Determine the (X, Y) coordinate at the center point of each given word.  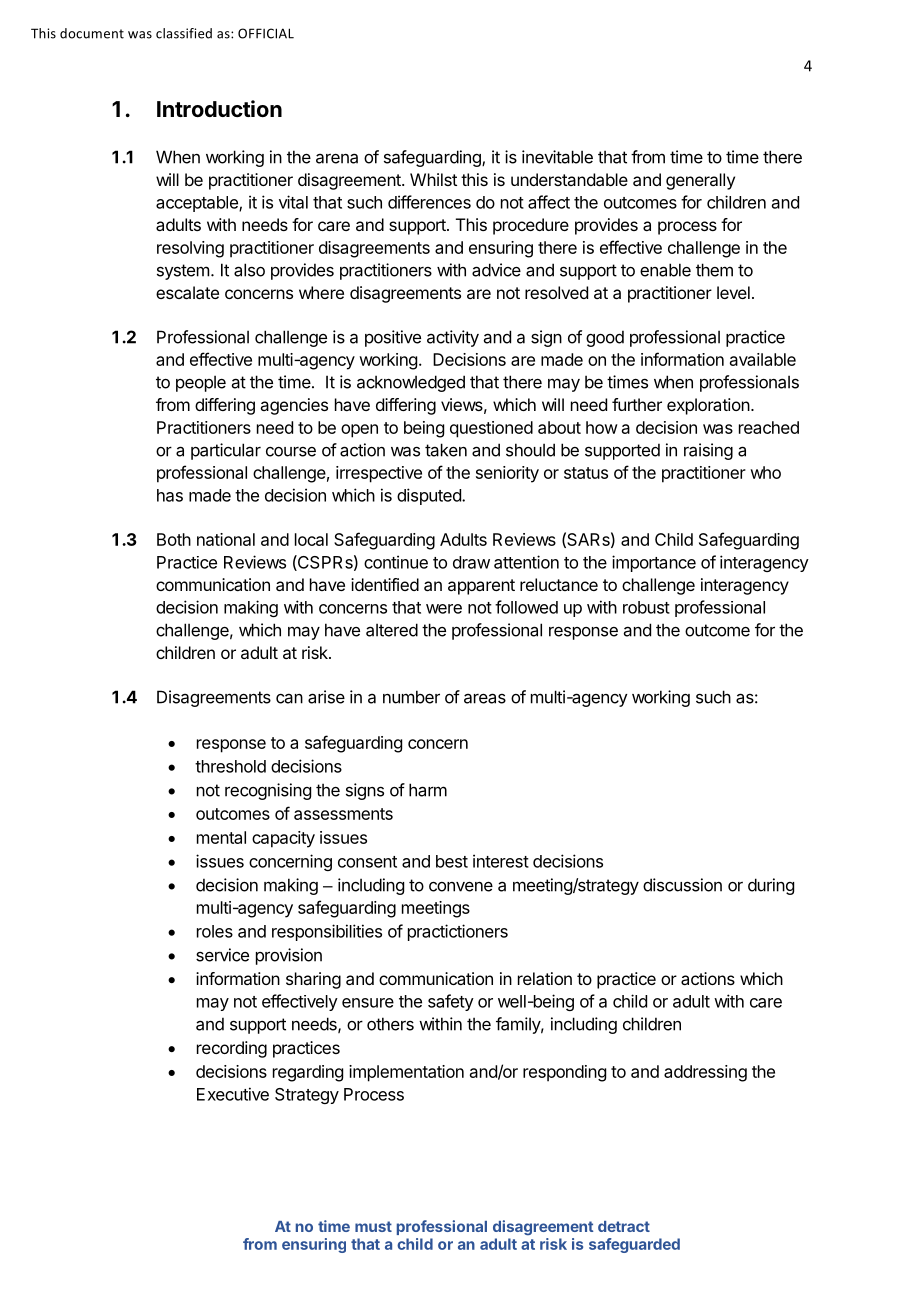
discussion (682, 885)
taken (446, 450)
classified (184, 33)
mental (221, 837)
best (452, 861)
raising (708, 451)
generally (700, 181)
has (170, 495)
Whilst (433, 179)
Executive (233, 1094)
